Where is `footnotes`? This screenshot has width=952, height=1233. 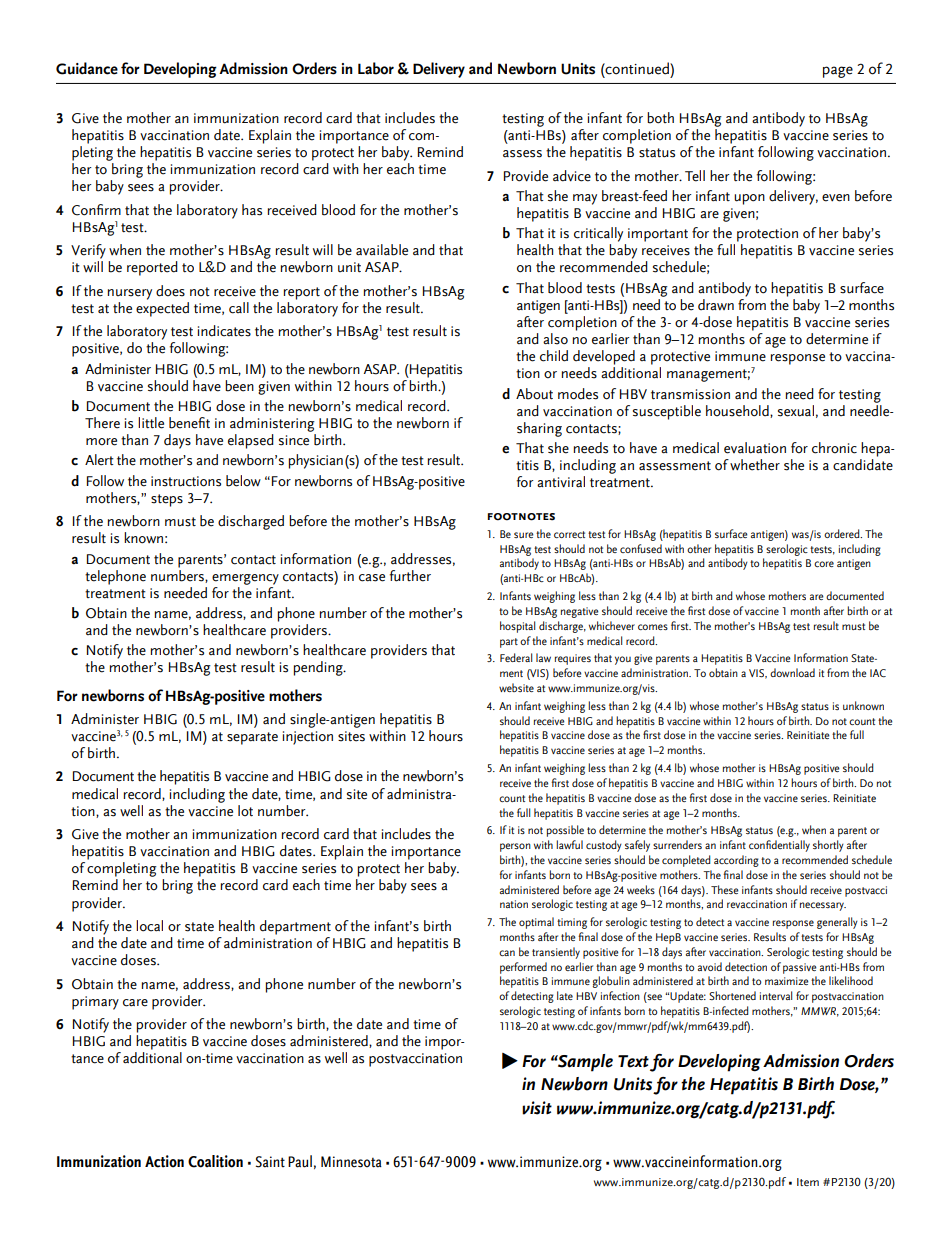
footnotes is located at coordinates (521, 517).
